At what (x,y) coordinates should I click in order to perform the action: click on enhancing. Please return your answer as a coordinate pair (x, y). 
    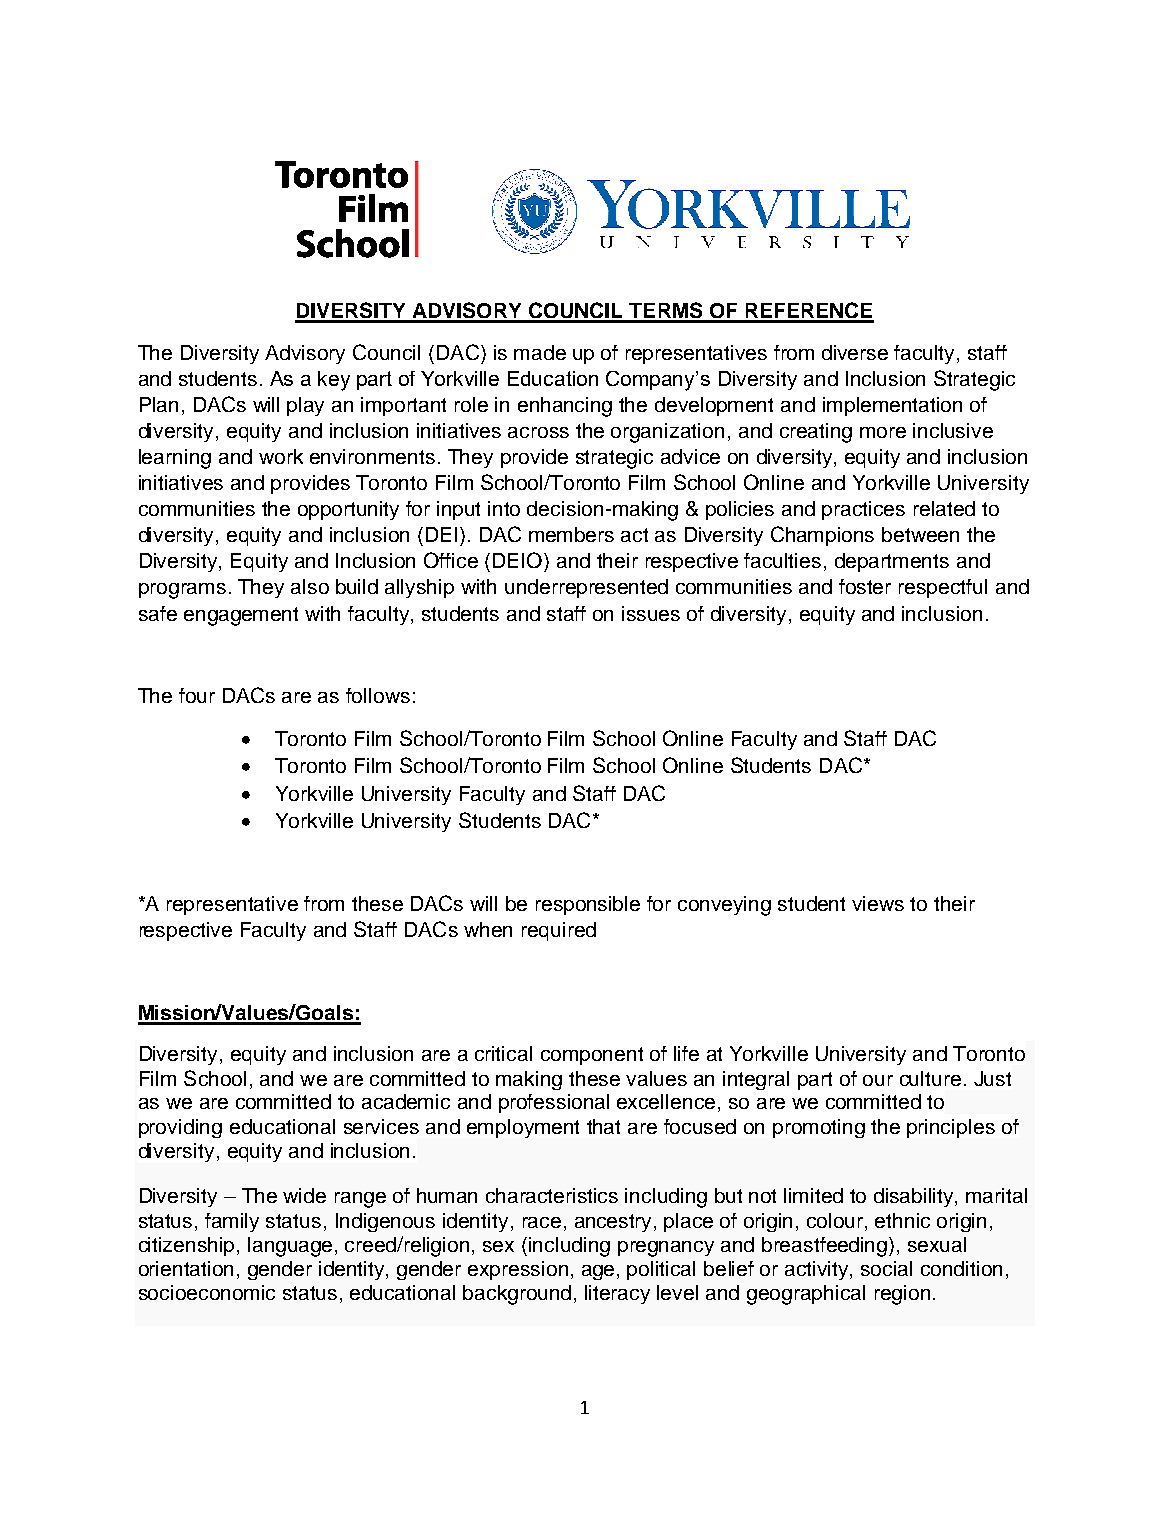
    Looking at the image, I should click on (565, 407).
